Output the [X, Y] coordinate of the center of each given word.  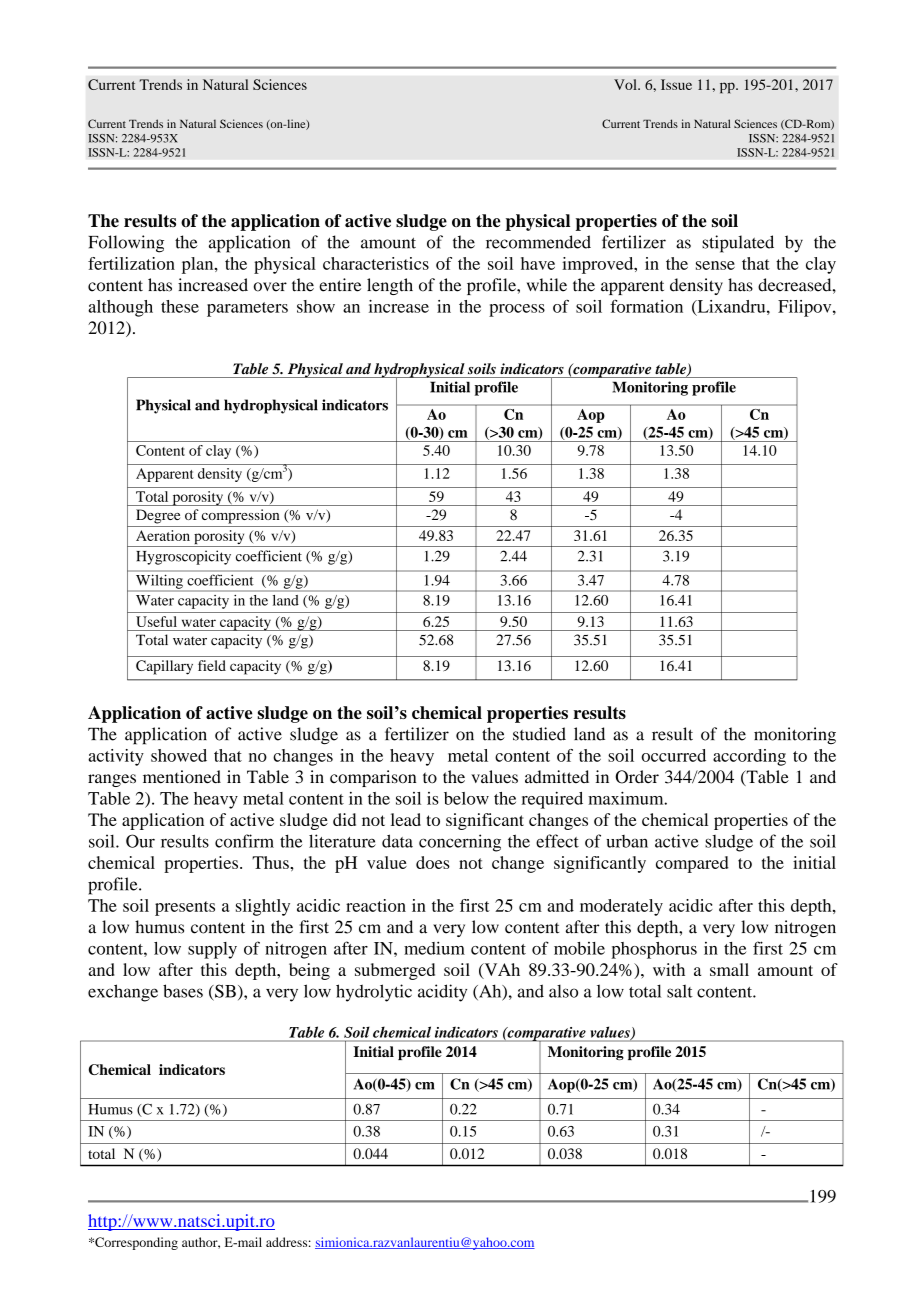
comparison [373, 778]
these [180, 306]
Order [637, 777]
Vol [626, 84]
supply [212, 950]
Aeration [163, 535]
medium [434, 948]
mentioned [182, 777]
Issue [676, 84]
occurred [673, 755]
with [669, 969]
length [390, 286]
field [212, 665]
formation [646, 306]
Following [126, 244]
